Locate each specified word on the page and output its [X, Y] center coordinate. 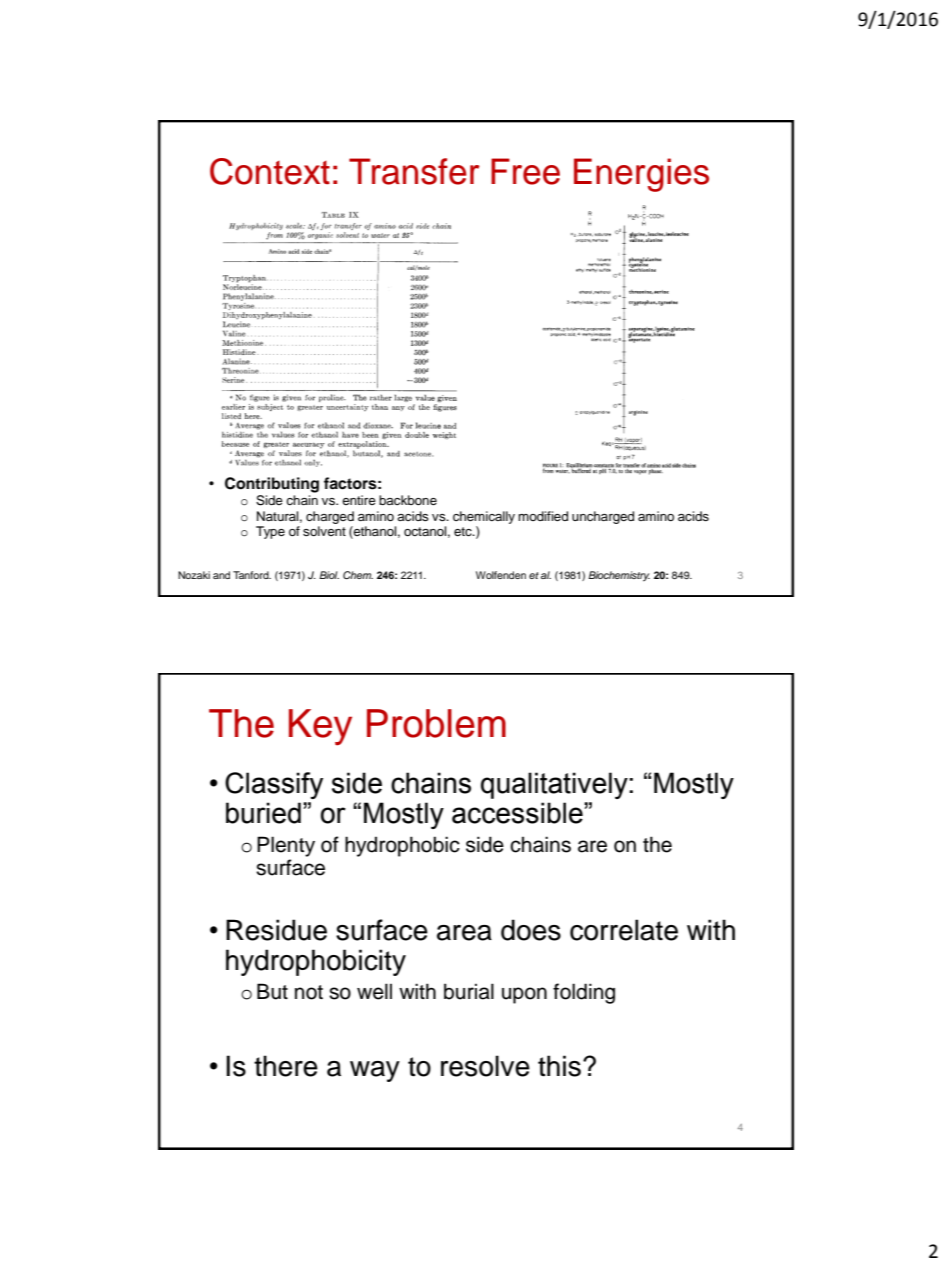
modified [543, 516]
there [286, 1066]
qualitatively [555, 785]
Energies [641, 175]
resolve [485, 1066]
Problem [436, 723]
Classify [274, 785]
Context [270, 171]
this [559, 1066]
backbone [408, 500]
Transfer [414, 171]
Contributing [272, 485]
